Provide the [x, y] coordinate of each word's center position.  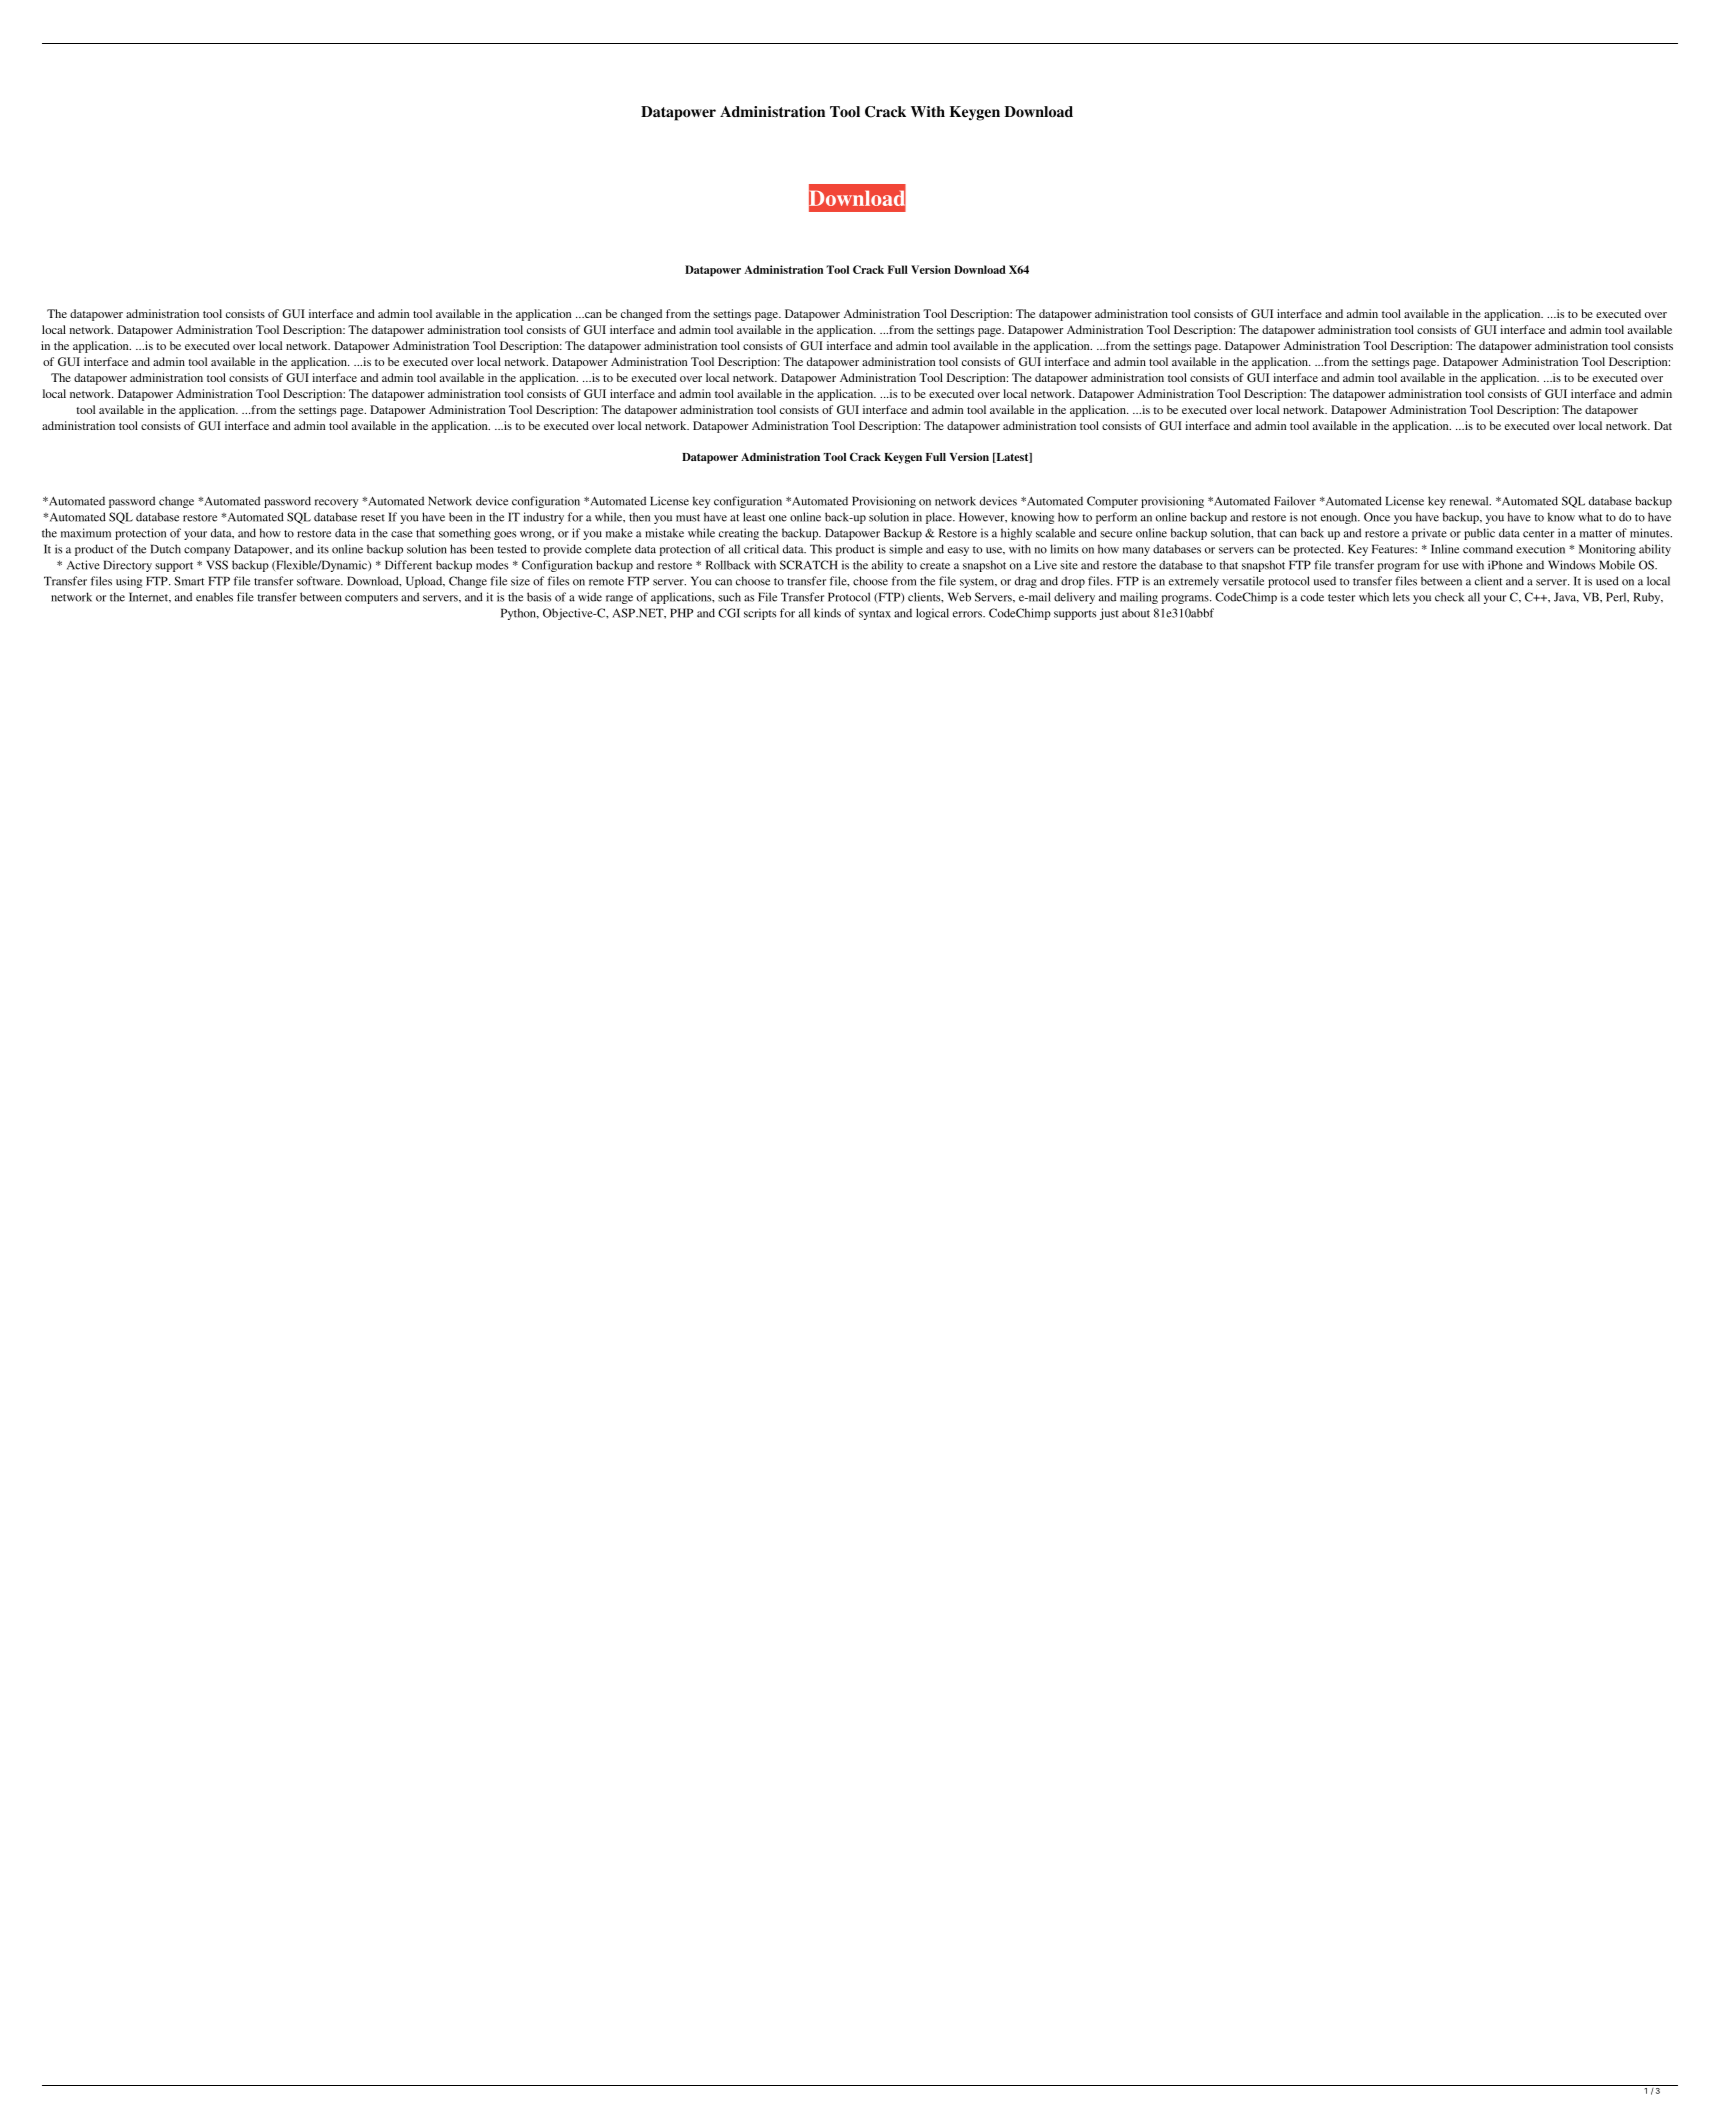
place [940, 518]
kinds [827, 613]
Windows [1571, 565]
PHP [681, 613]
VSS [217, 565]
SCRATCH [809, 565]
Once [1377, 517]
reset [373, 518]
